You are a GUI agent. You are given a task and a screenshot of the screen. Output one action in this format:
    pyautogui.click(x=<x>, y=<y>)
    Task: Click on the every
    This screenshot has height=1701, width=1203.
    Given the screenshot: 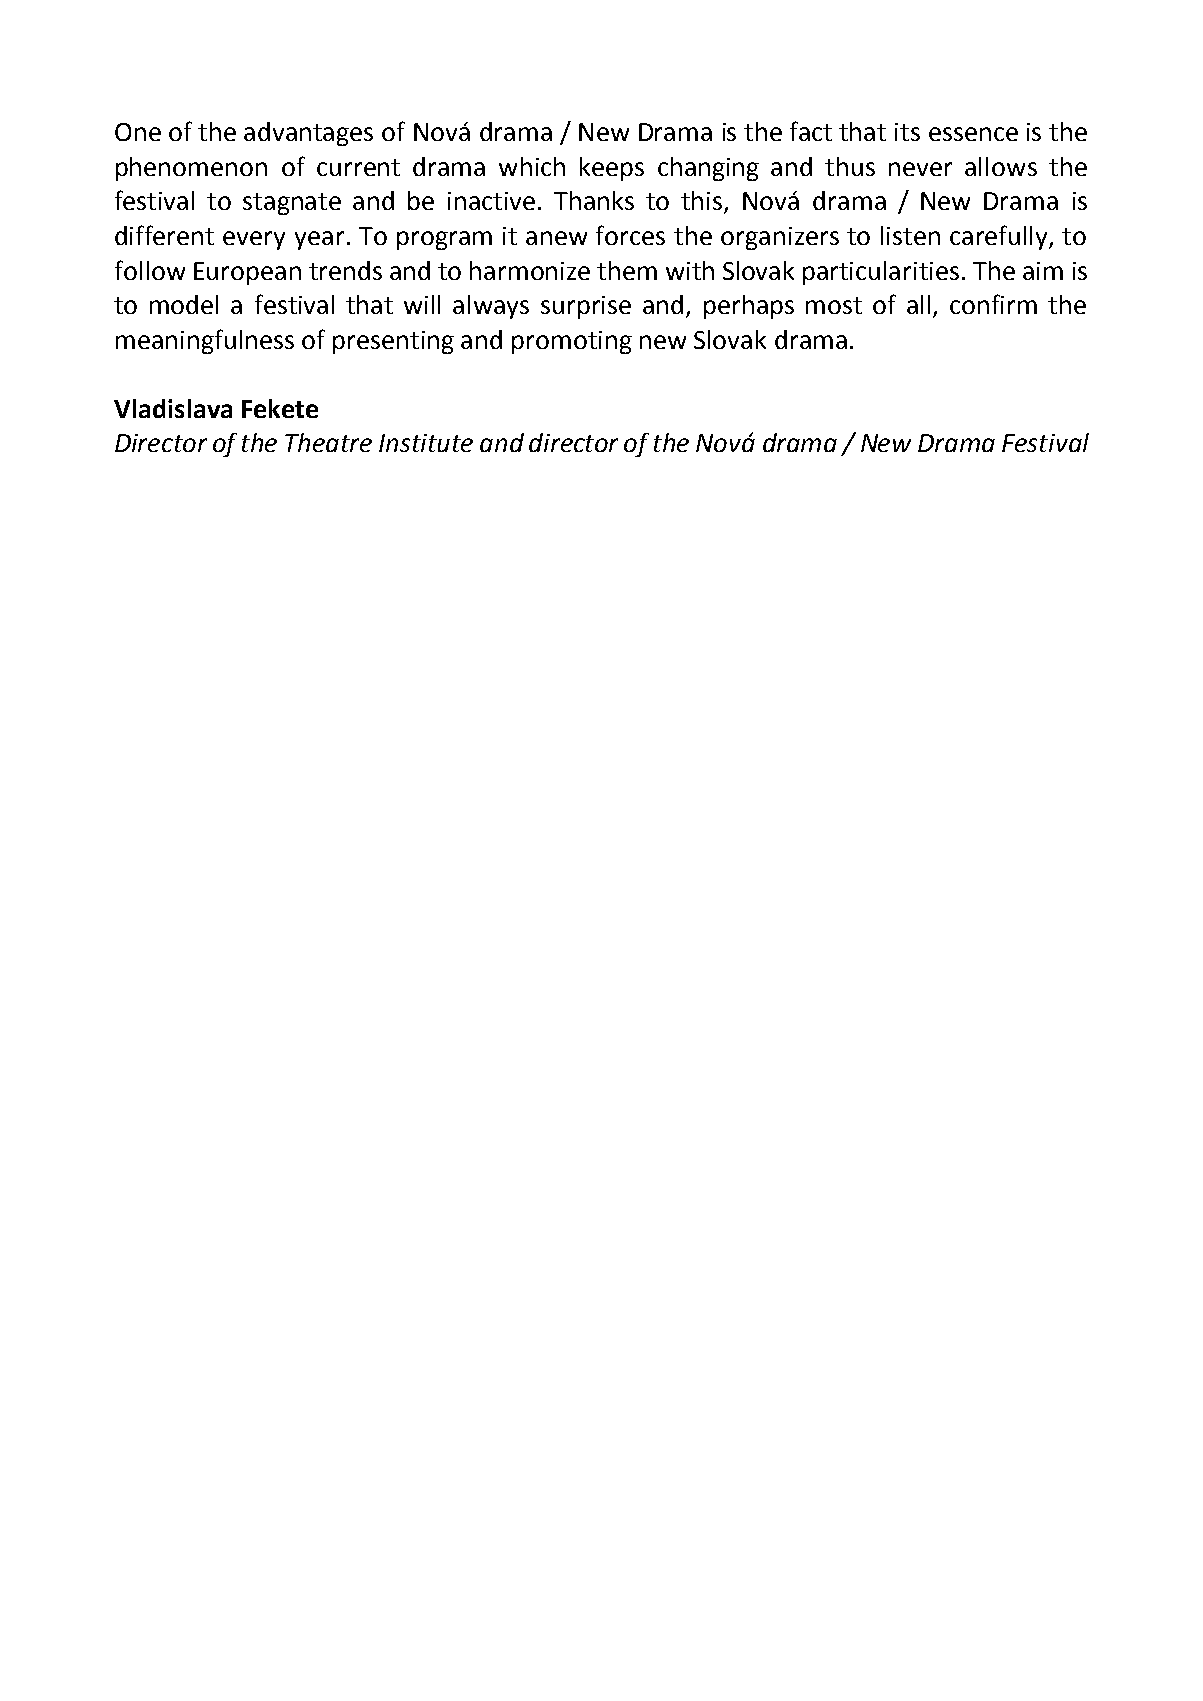 What is the action you would take?
    pyautogui.click(x=254, y=240)
